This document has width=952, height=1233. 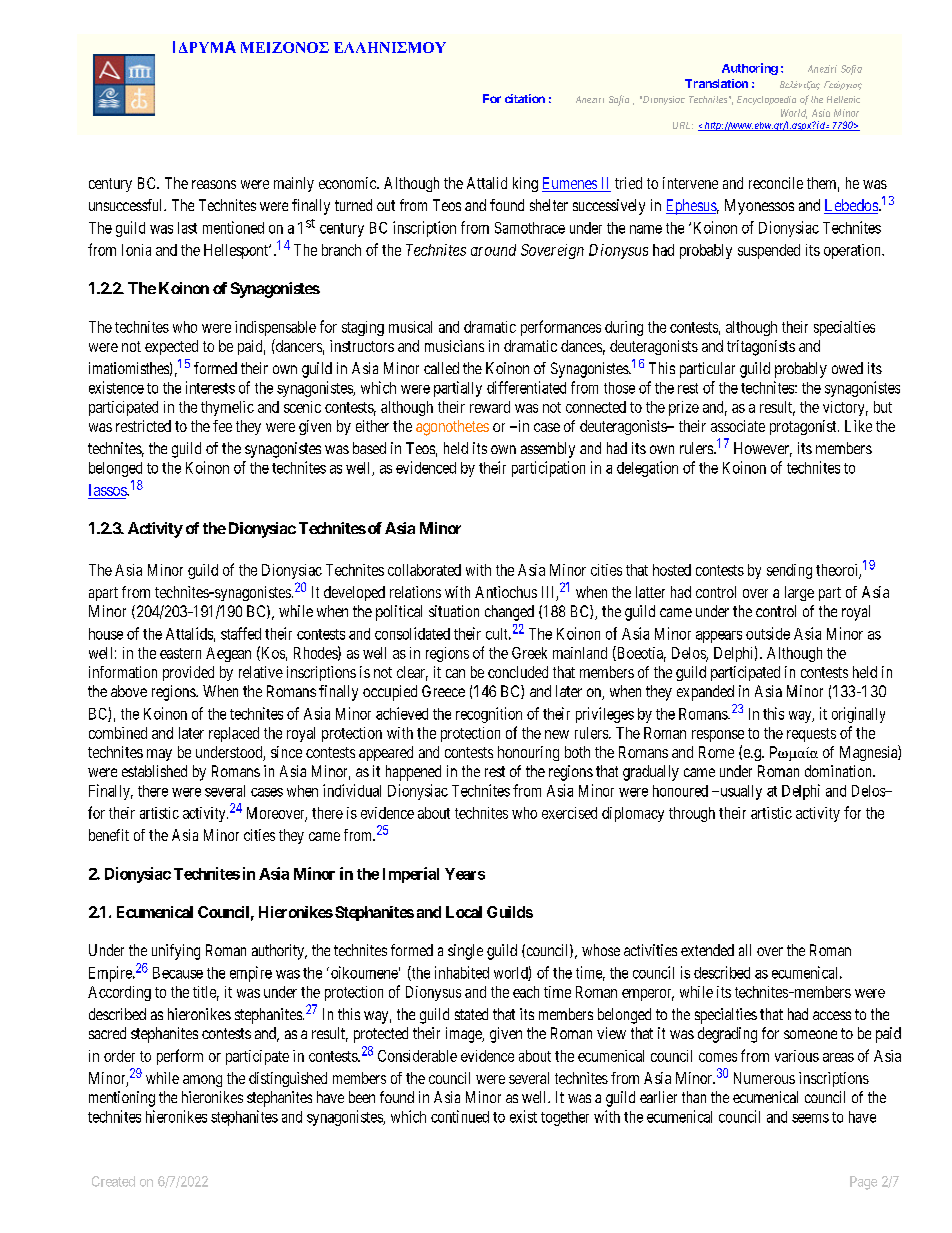 I want to click on outside, so click(x=768, y=633).
